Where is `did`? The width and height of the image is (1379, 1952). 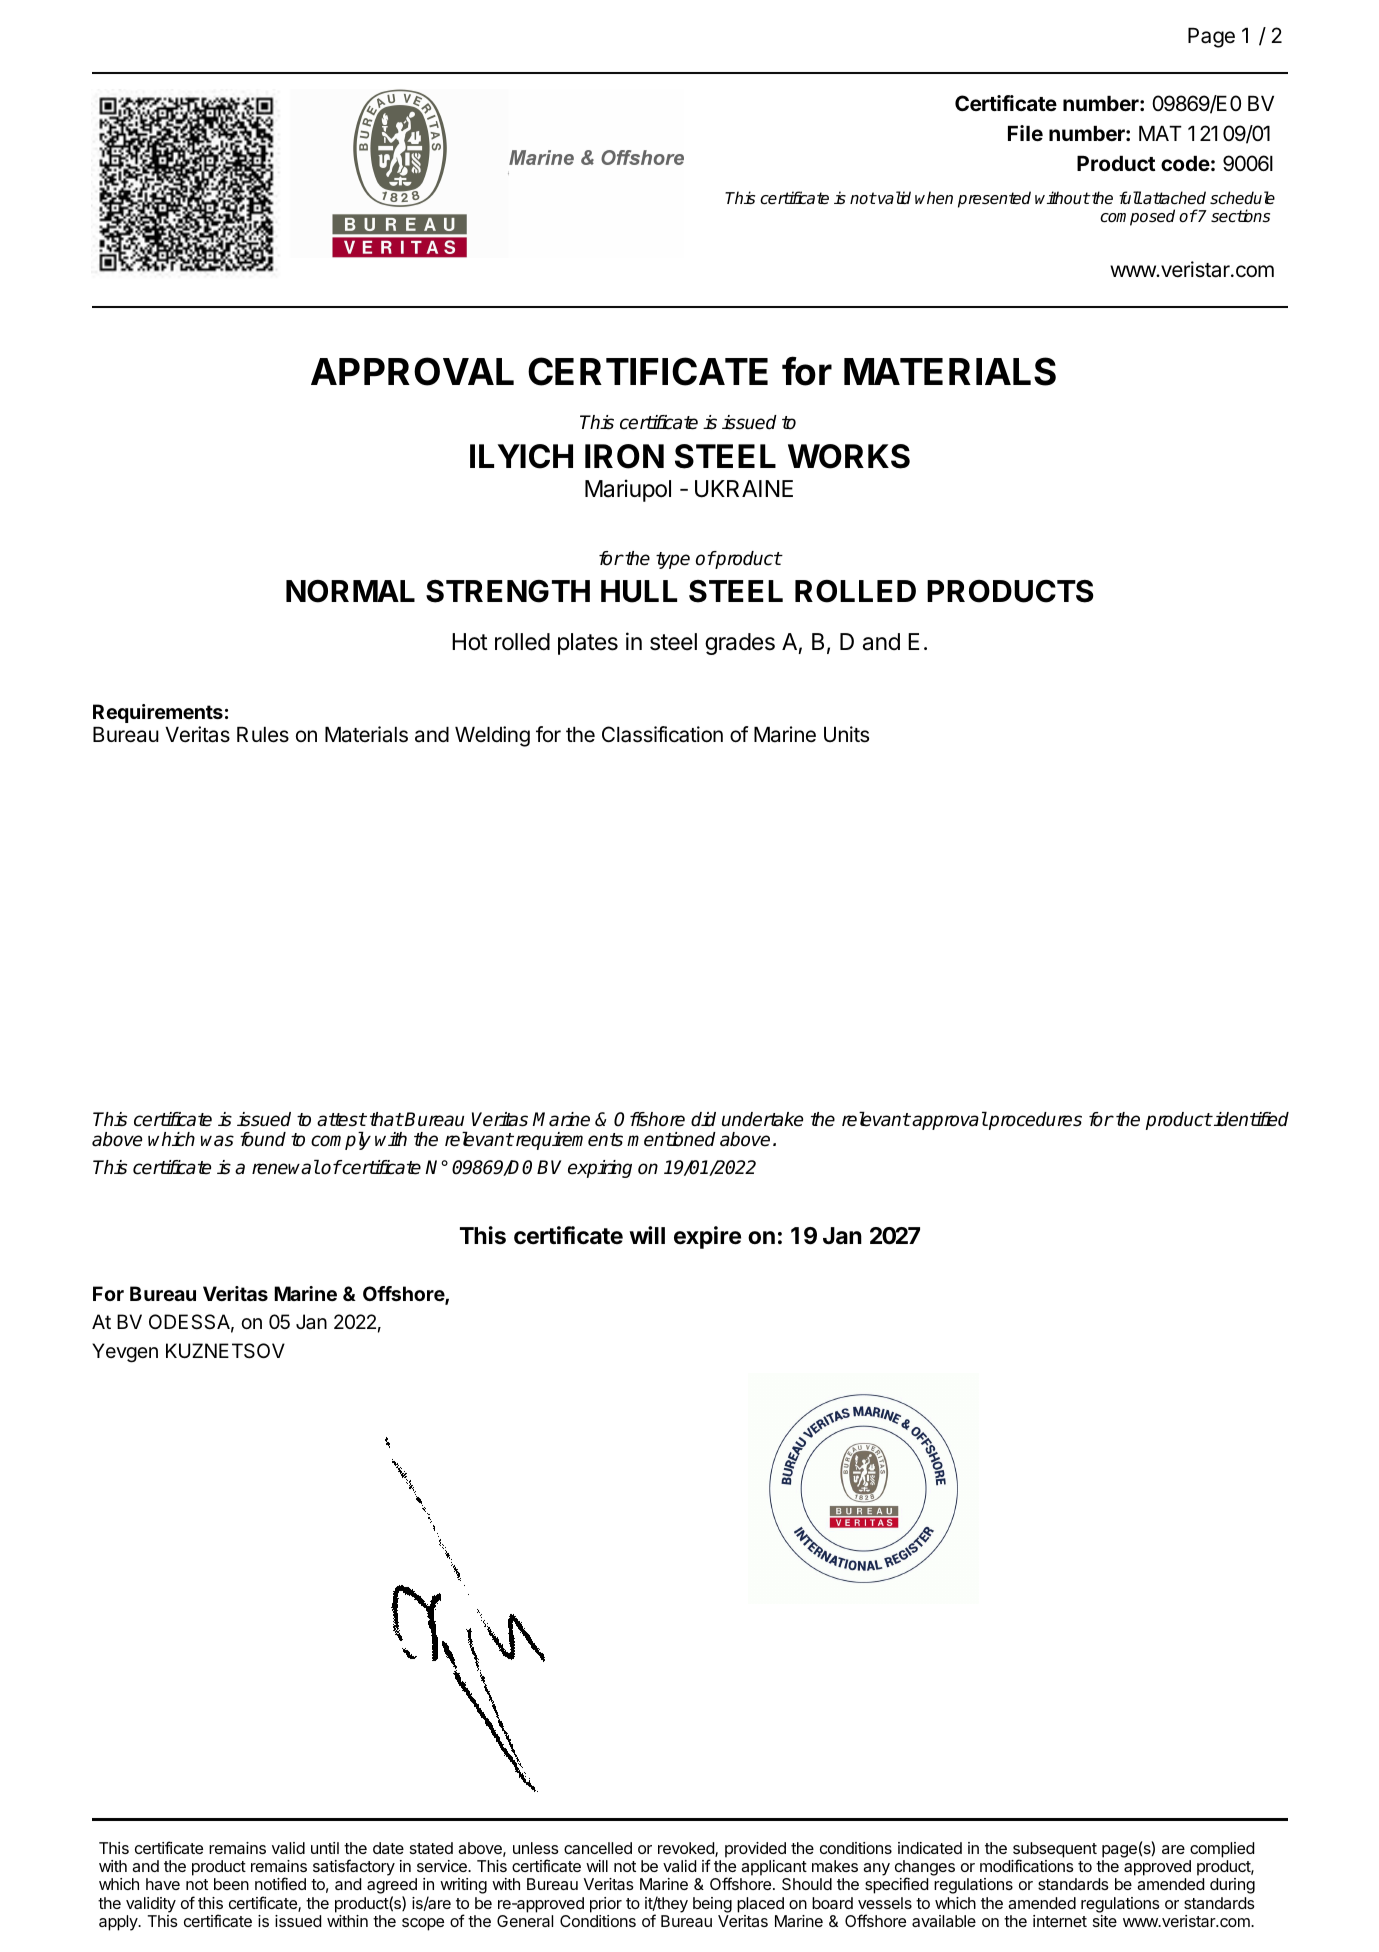 did is located at coordinates (703, 1119).
